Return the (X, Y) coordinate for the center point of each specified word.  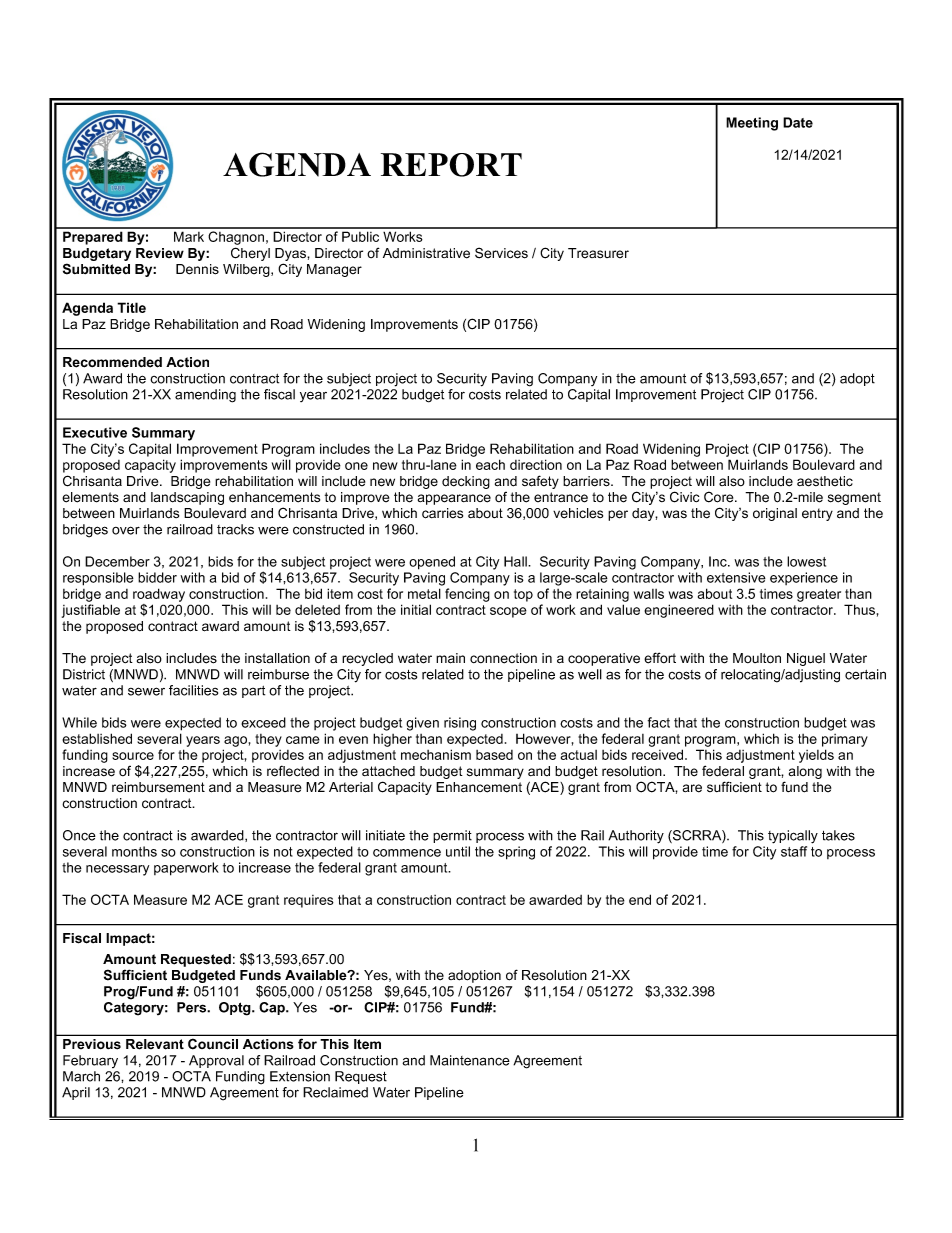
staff (794, 851)
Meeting (752, 124)
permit (452, 836)
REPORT (451, 165)
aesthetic (825, 481)
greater (819, 595)
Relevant (155, 1044)
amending (205, 396)
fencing (467, 595)
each (490, 464)
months (134, 851)
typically (793, 837)
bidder (157, 577)
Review (160, 253)
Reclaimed (335, 1092)
